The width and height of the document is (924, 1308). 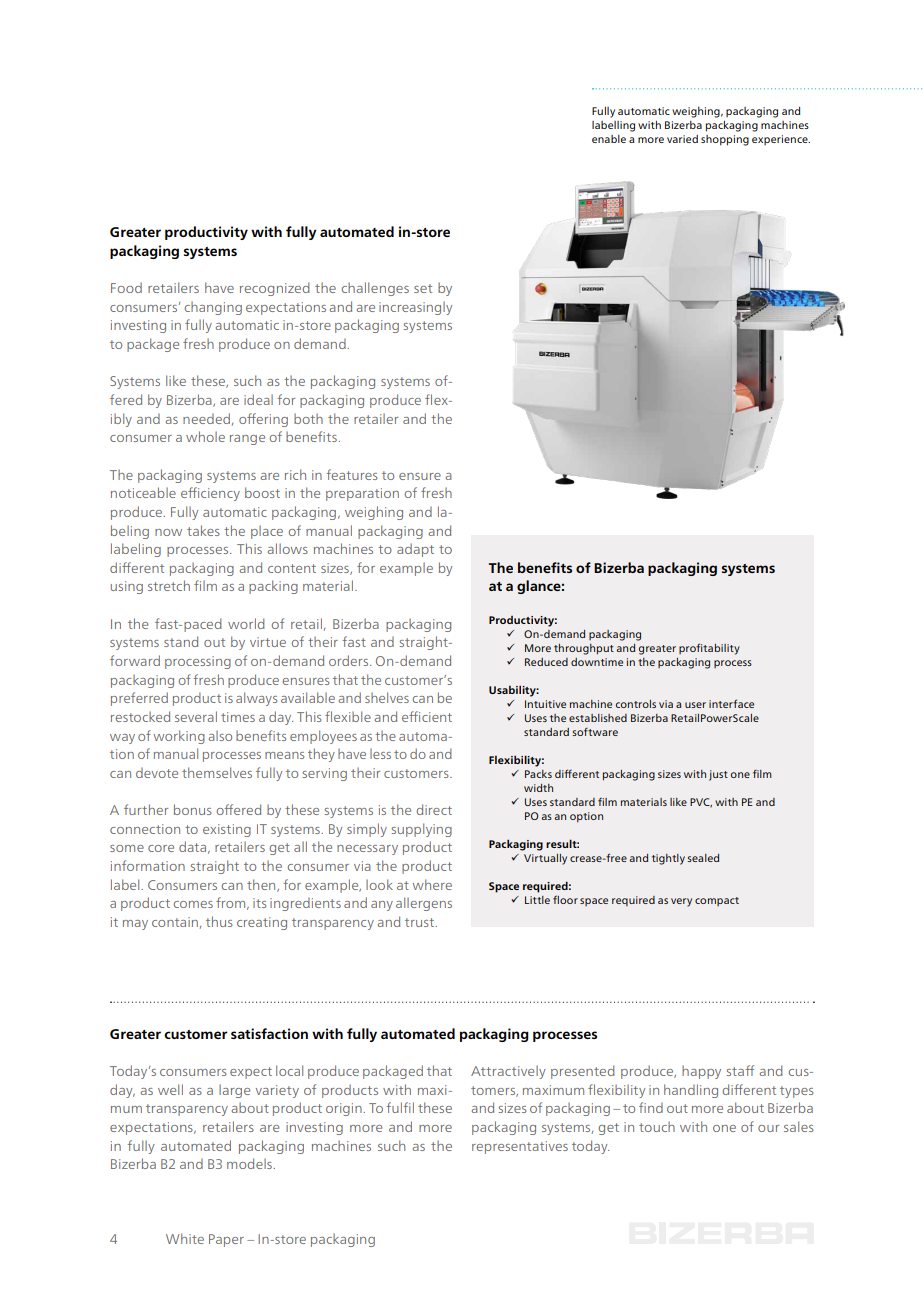 What do you see at coordinates (203, 530) in the document?
I see `takes` at bounding box center [203, 530].
